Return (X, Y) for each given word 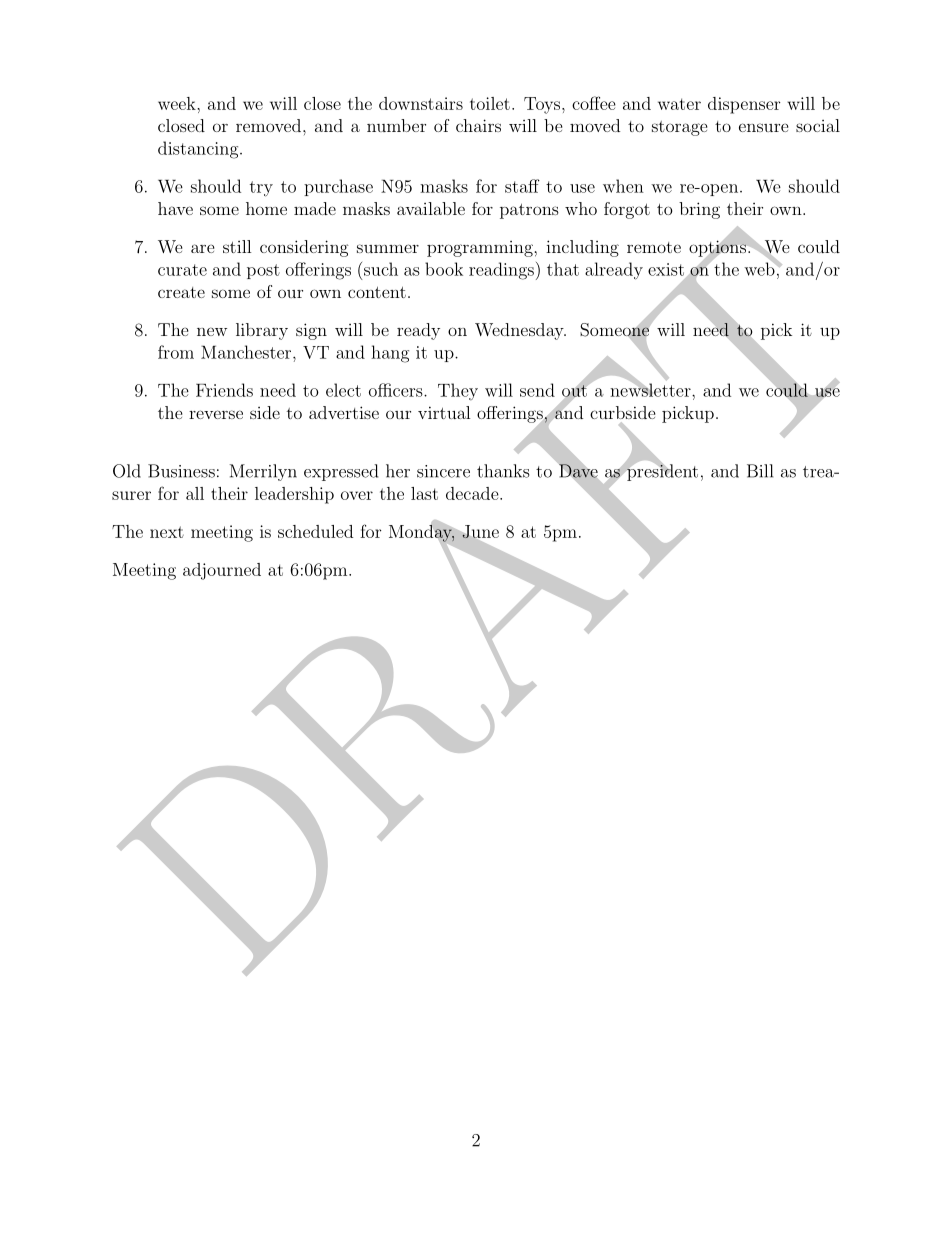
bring (699, 210)
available (431, 208)
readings (501, 271)
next (167, 532)
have (175, 208)
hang (390, 354)
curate (182, 270)
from (176, 352)
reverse (216, 414)
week (178, 103)
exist (666, 269)
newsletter (651, 389)
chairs (478, 125)
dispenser (744, 105)
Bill (760, 471)
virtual (444, 412)
